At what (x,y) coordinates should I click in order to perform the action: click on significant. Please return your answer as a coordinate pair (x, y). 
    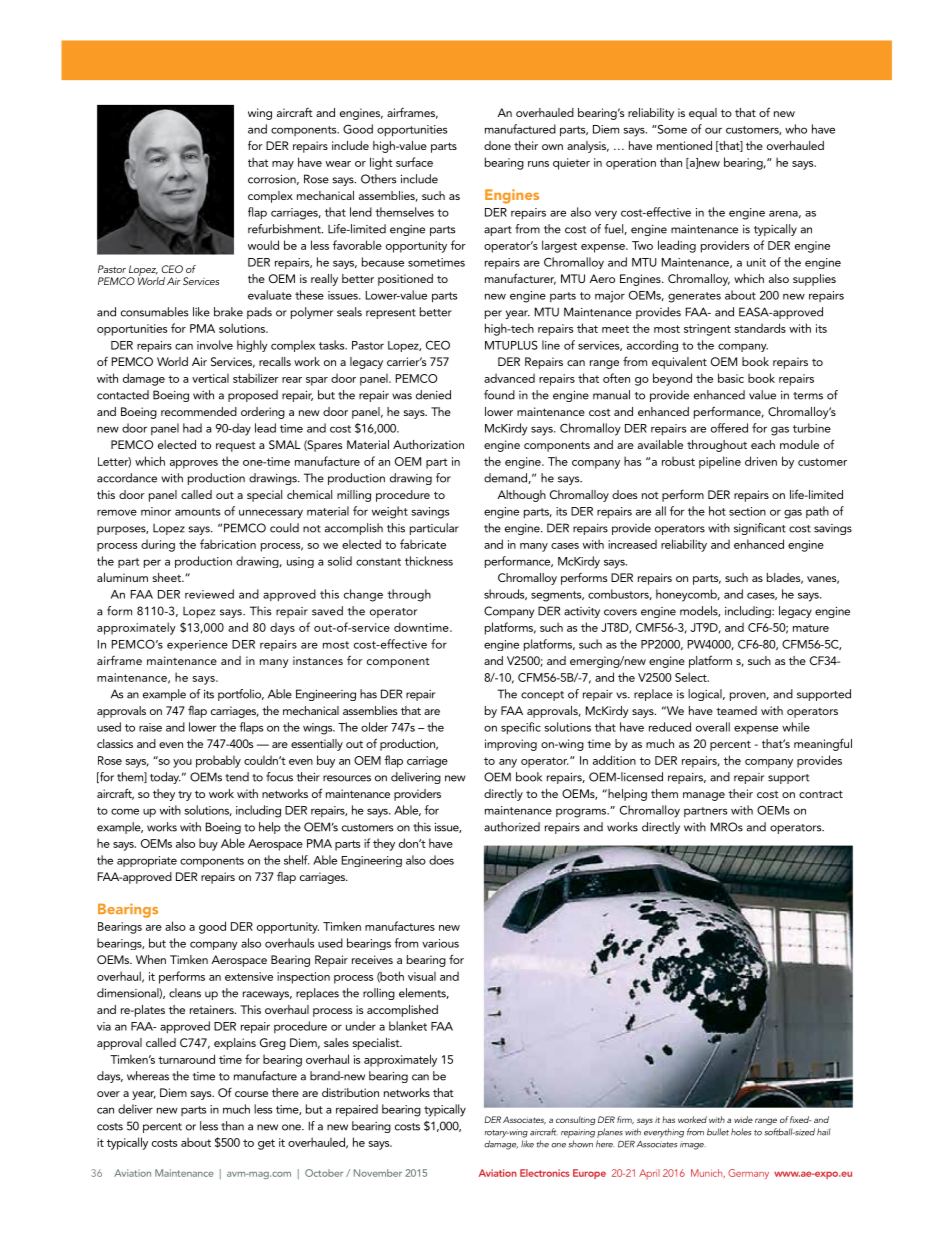
    Looking at the image, I should click on (760, 529).
